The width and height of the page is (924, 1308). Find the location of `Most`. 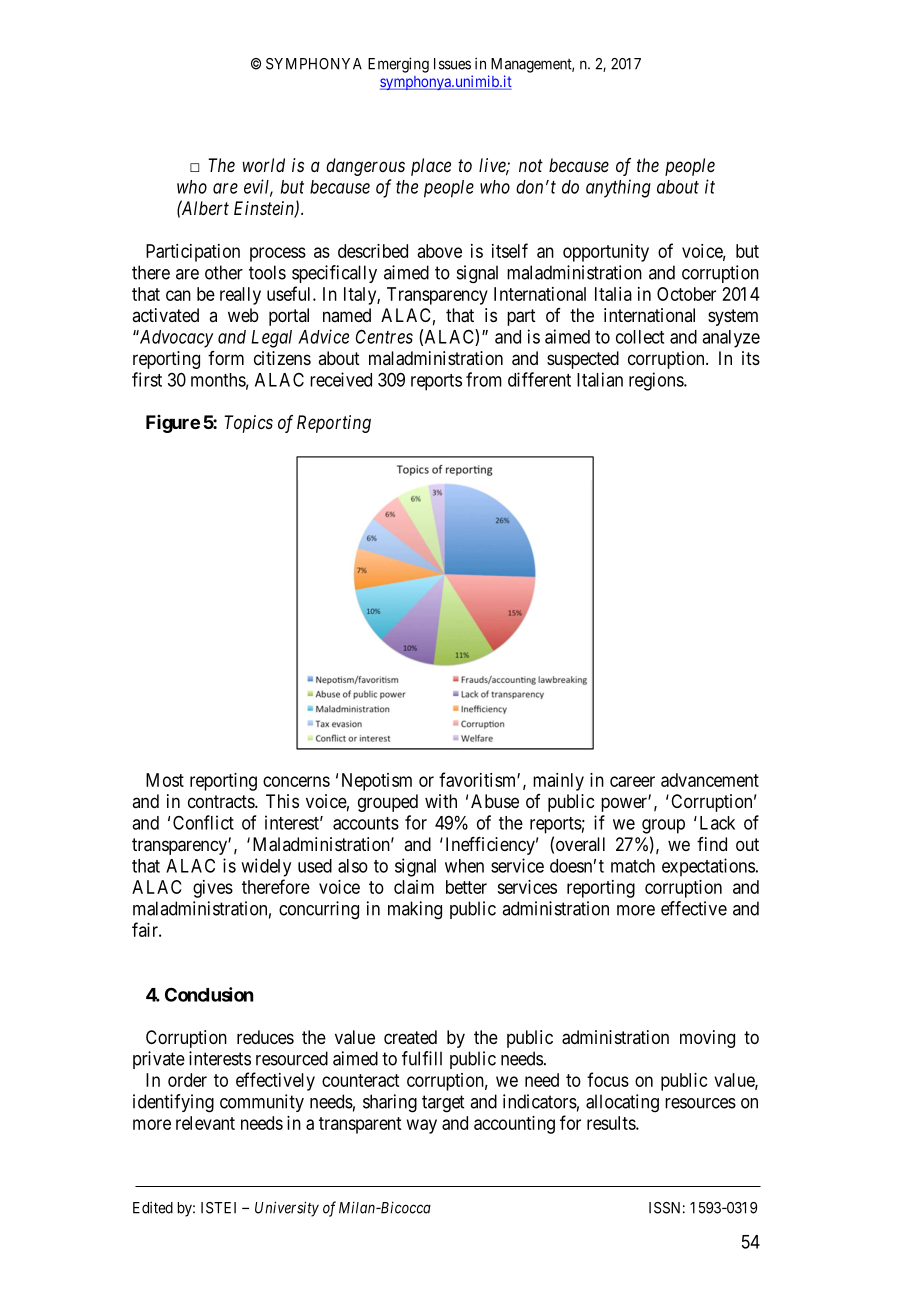

Most is located at coordinates (165, 780).
